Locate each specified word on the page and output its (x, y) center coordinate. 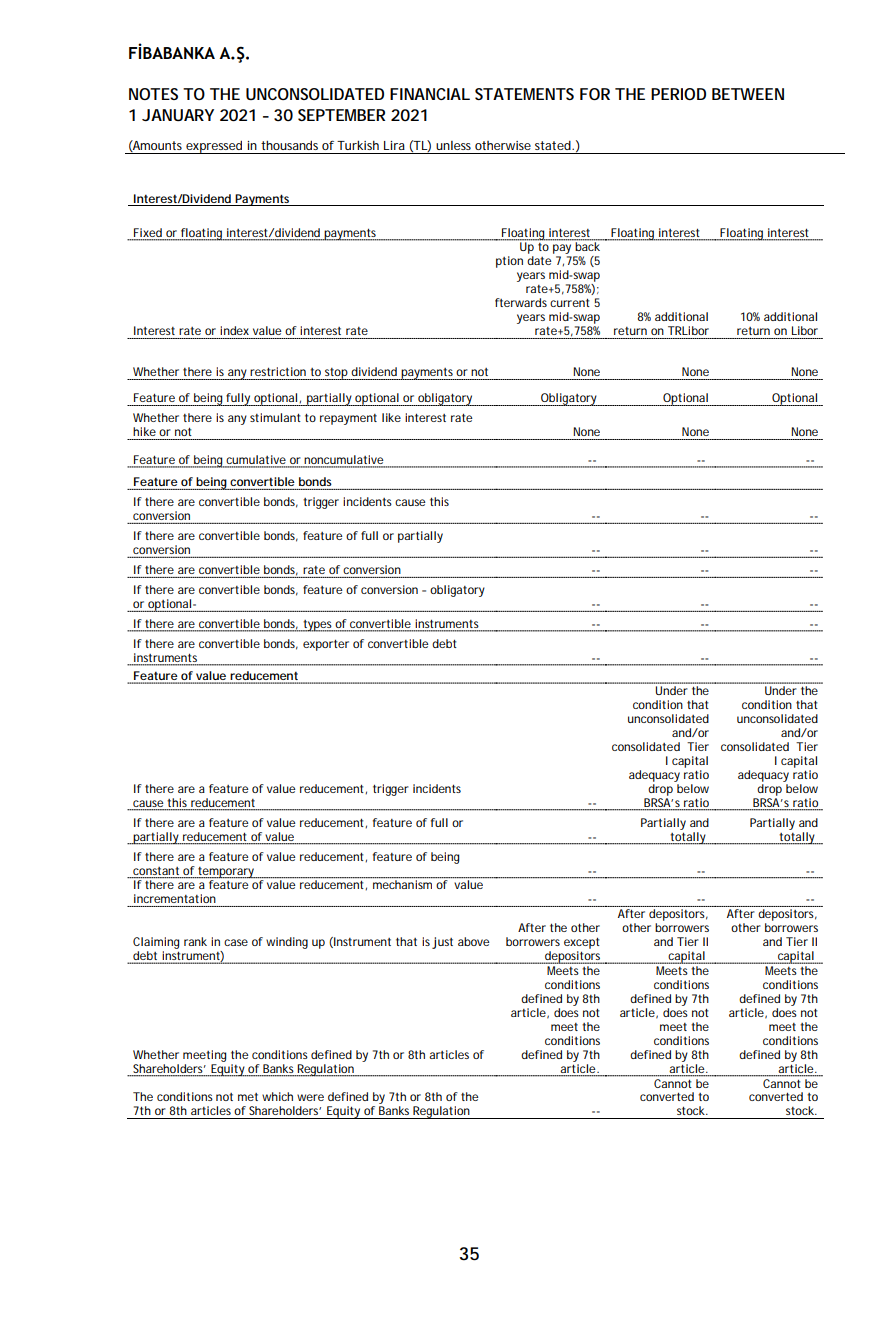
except (582, 943)
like (391, 417)
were (310, 1097)
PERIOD (678, 94)
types (318, 626)
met (248, 1097)
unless (453, 145)
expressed (214, 147)
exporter (326, 645)
